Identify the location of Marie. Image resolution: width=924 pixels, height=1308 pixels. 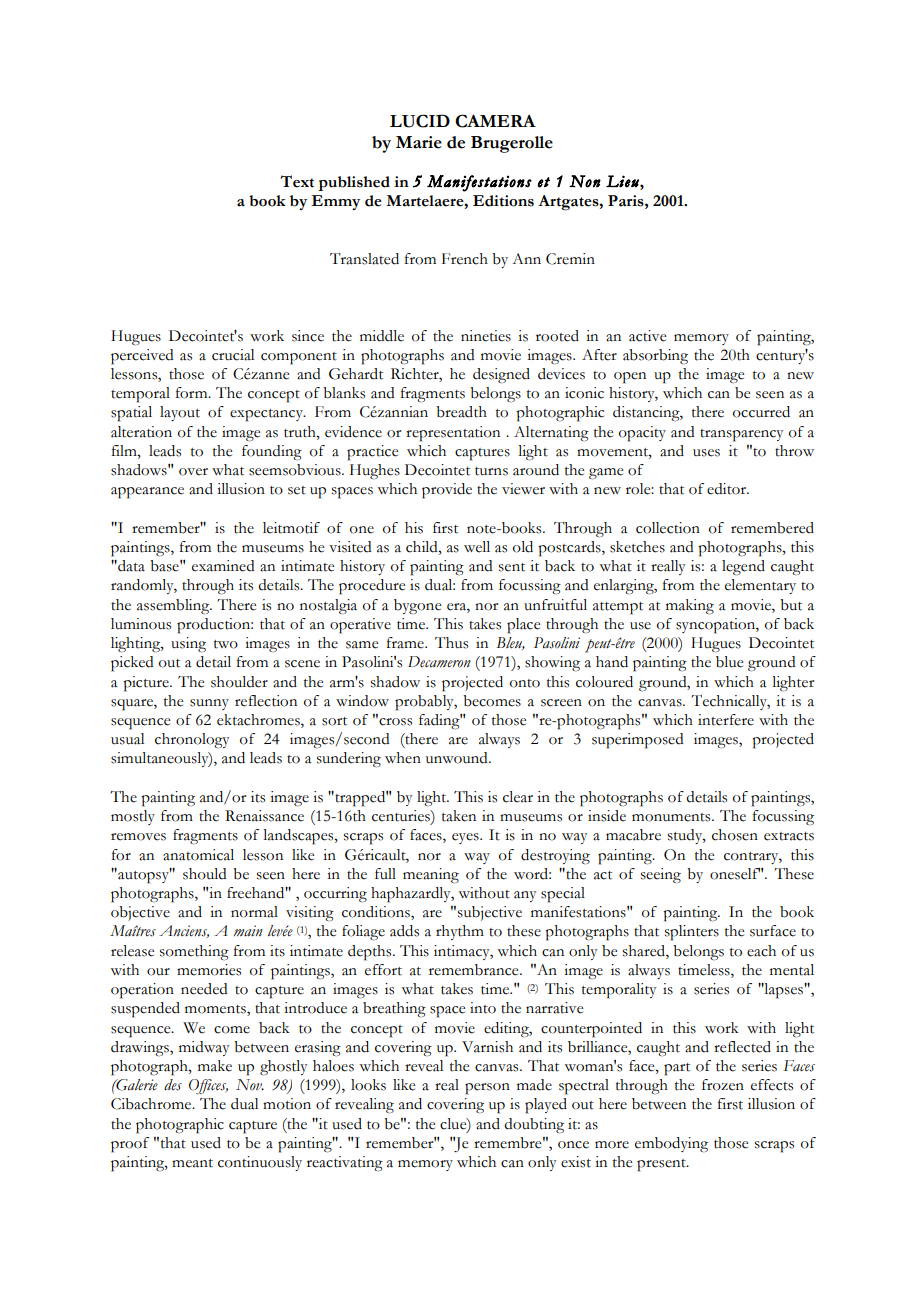
(419, 142).
